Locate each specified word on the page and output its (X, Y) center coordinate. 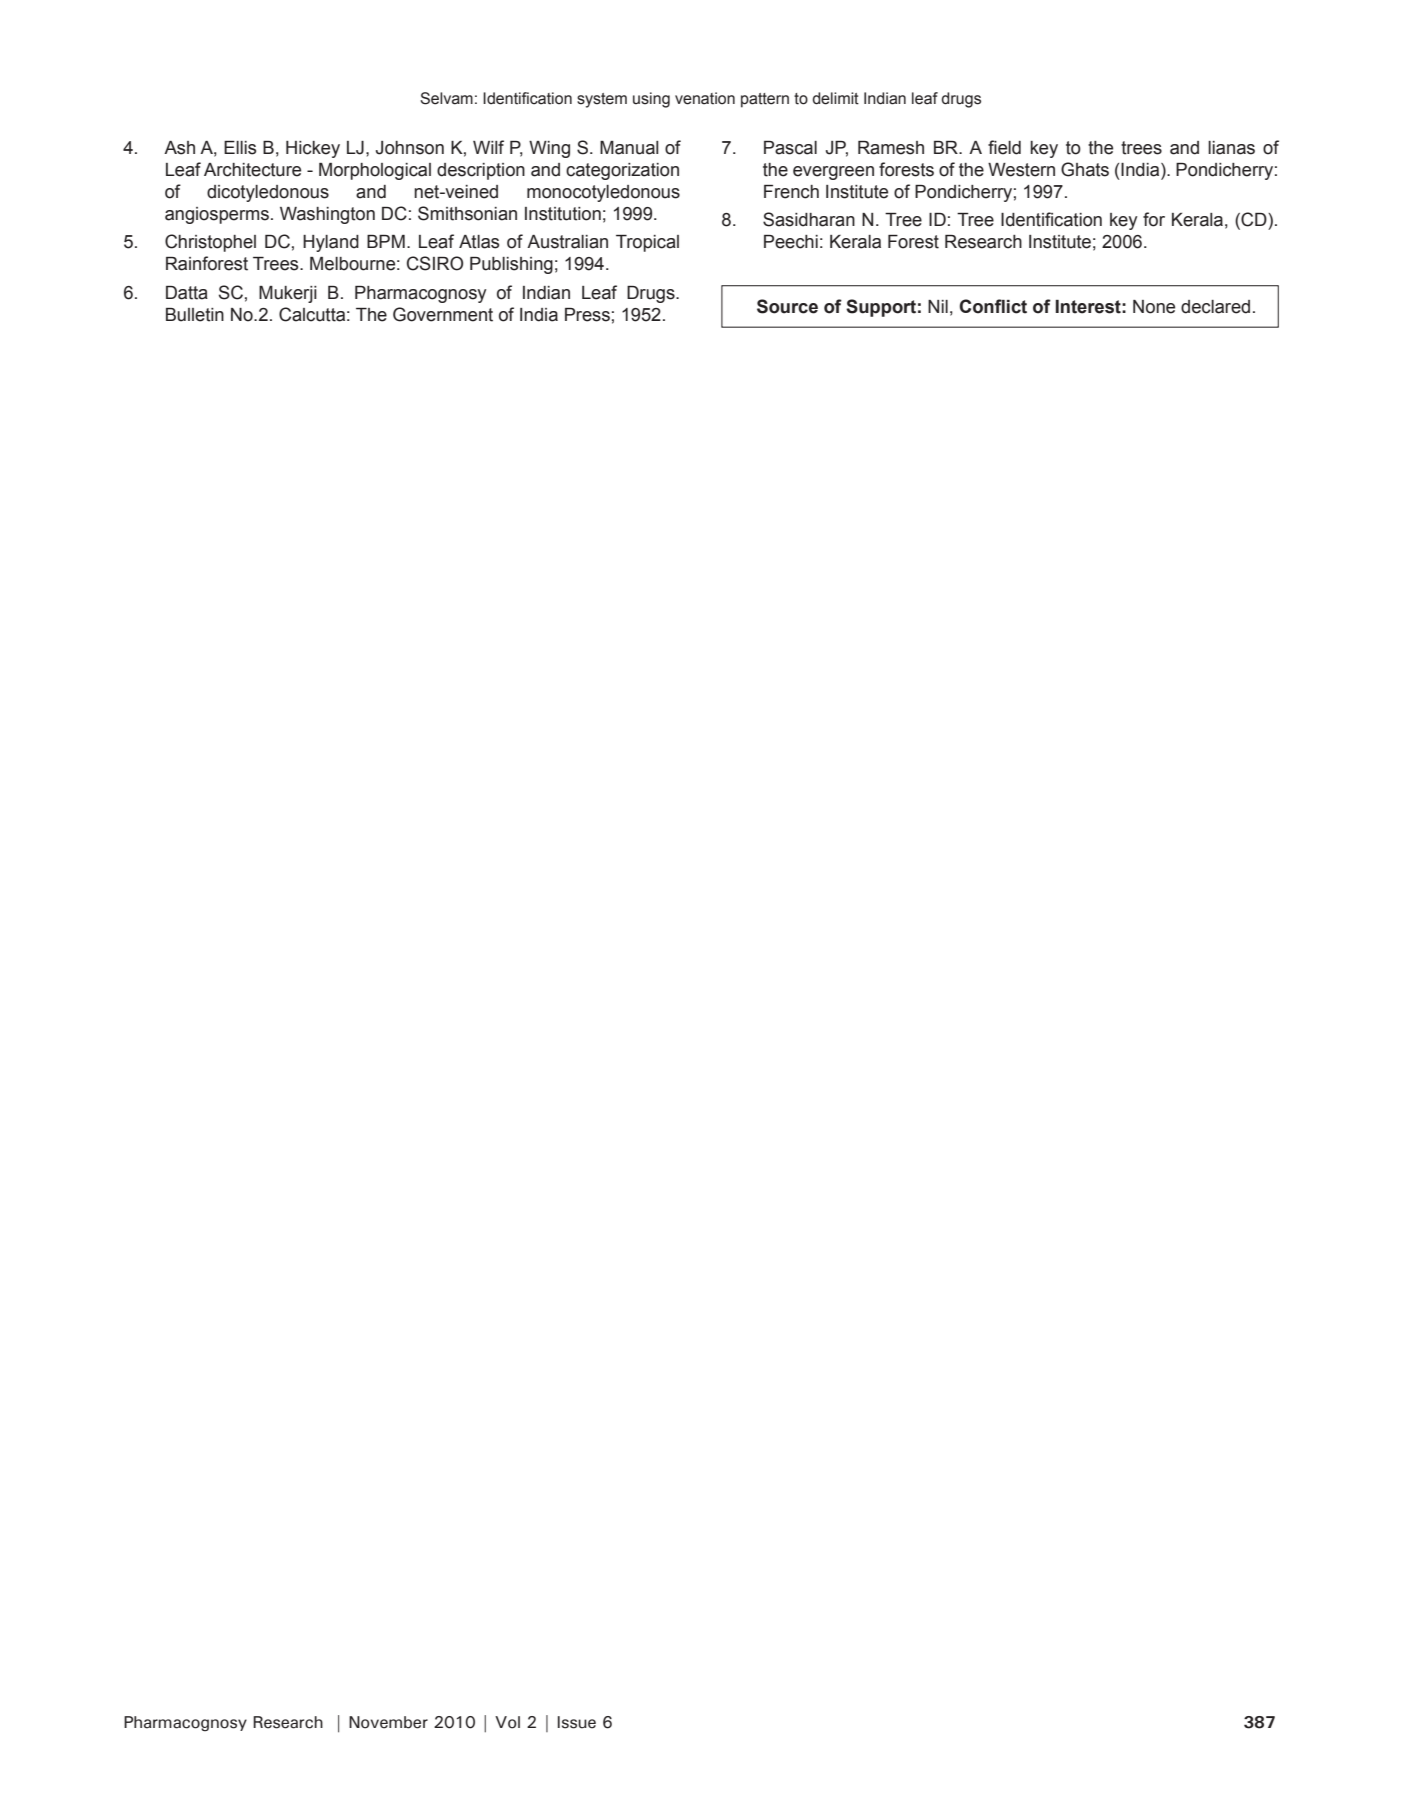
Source (787, 306)
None (1154, 307)
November (388, 1722)
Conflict (993, 306)
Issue (577, 1722)
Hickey (313, 149)
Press (587, 315)
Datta (187, 293)
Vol (507, 1722)
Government (443, 314)
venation (705, 98)
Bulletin (195, 315)
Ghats (1085, 169)
